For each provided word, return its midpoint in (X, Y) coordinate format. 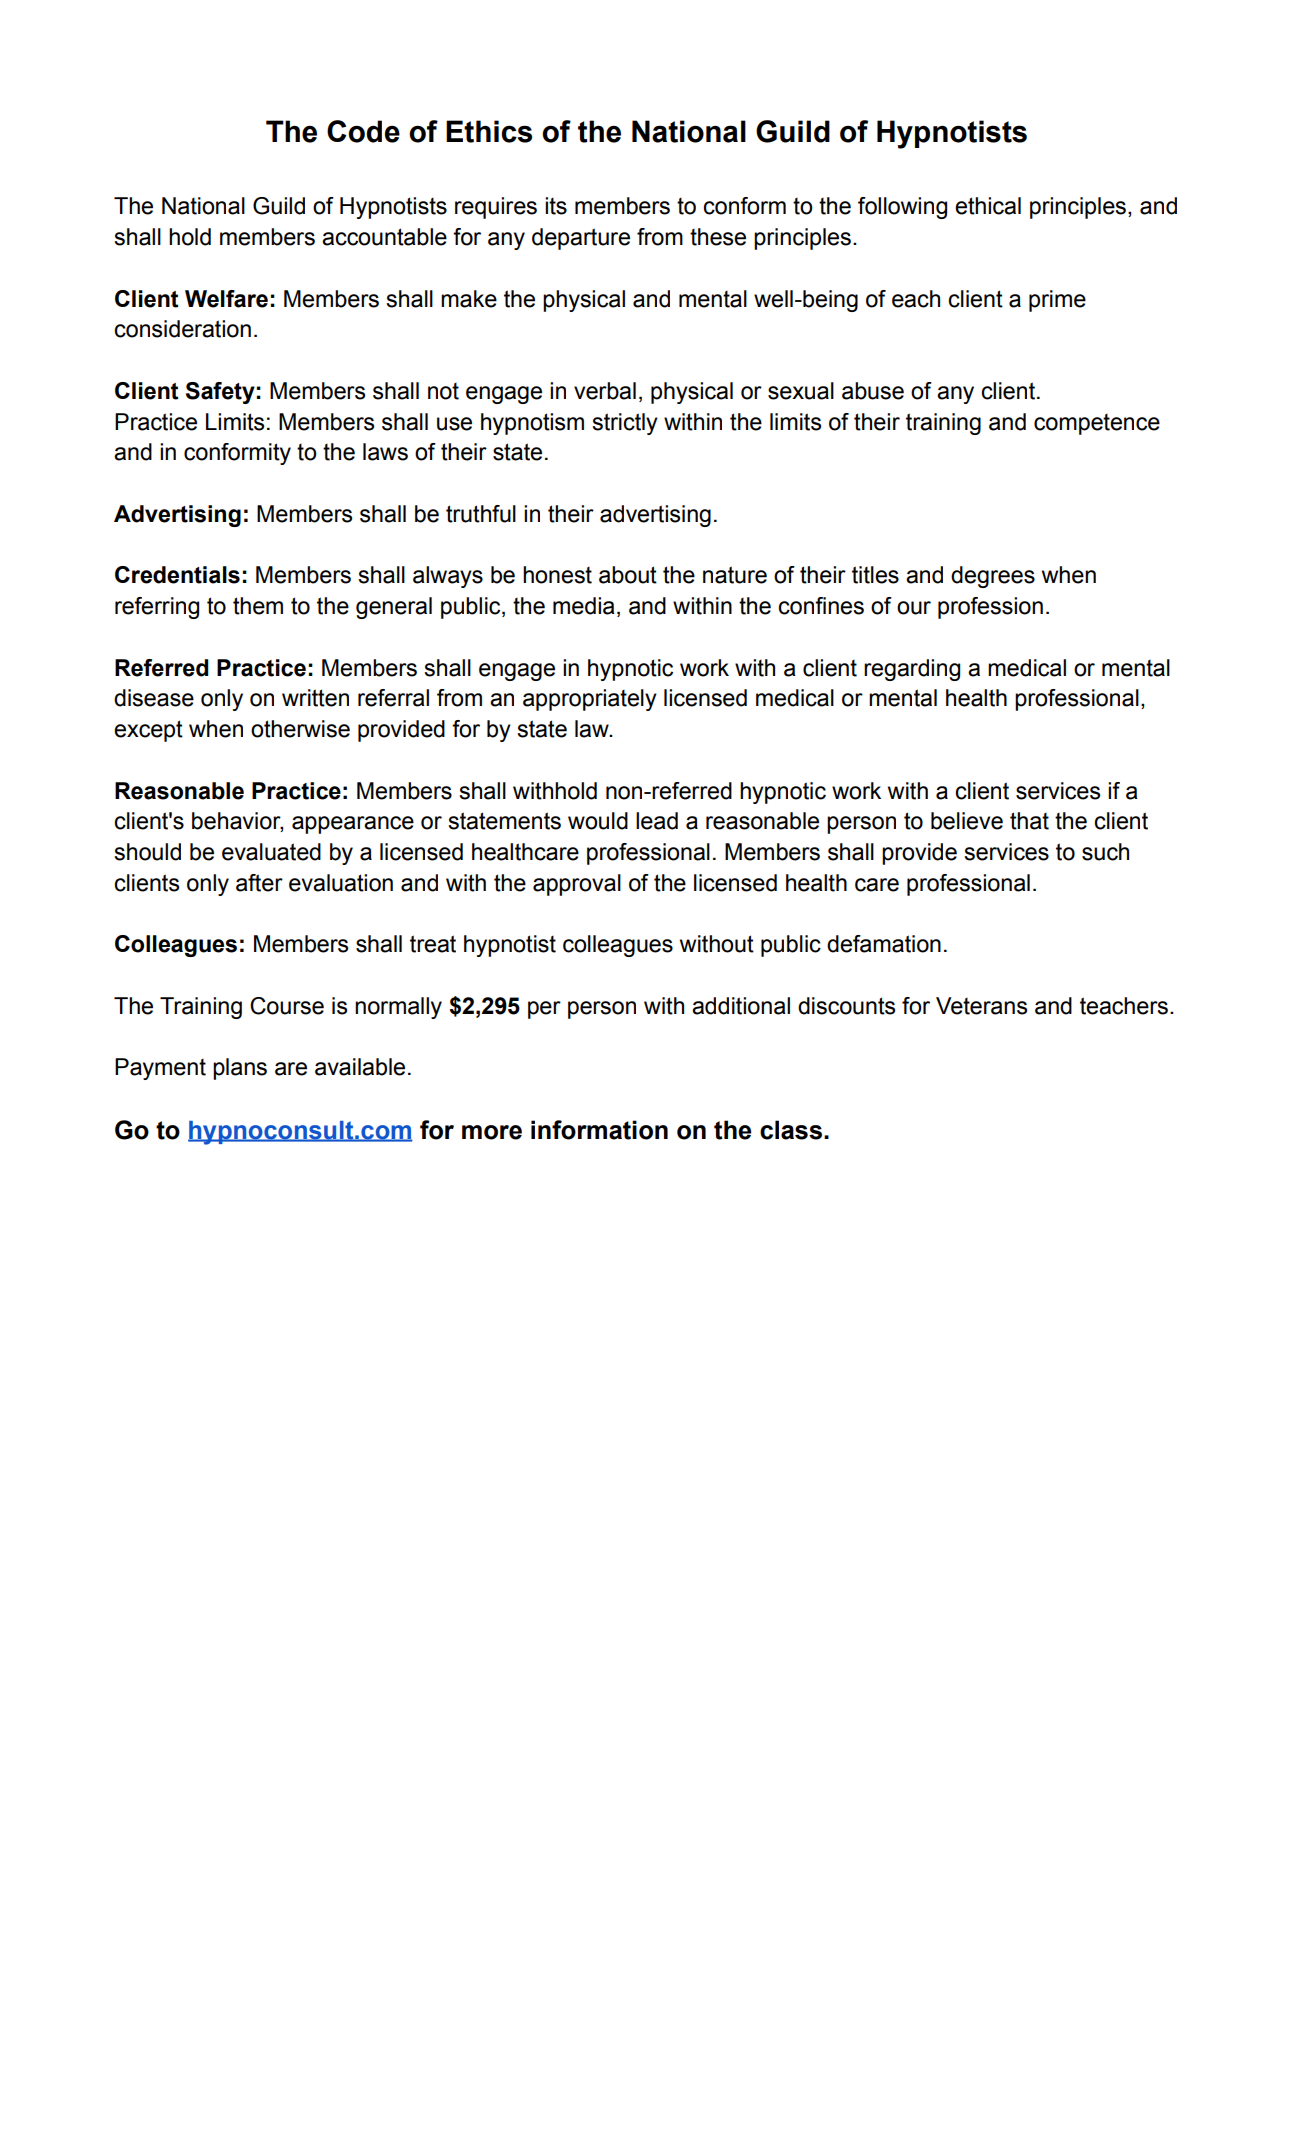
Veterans (981, 1006)
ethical (988, 206)
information (599, 1130)
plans (240, 1069)
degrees (993, 577)
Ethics (489, 131)
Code (363, 131)
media (584, 606)
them (258, 606)
